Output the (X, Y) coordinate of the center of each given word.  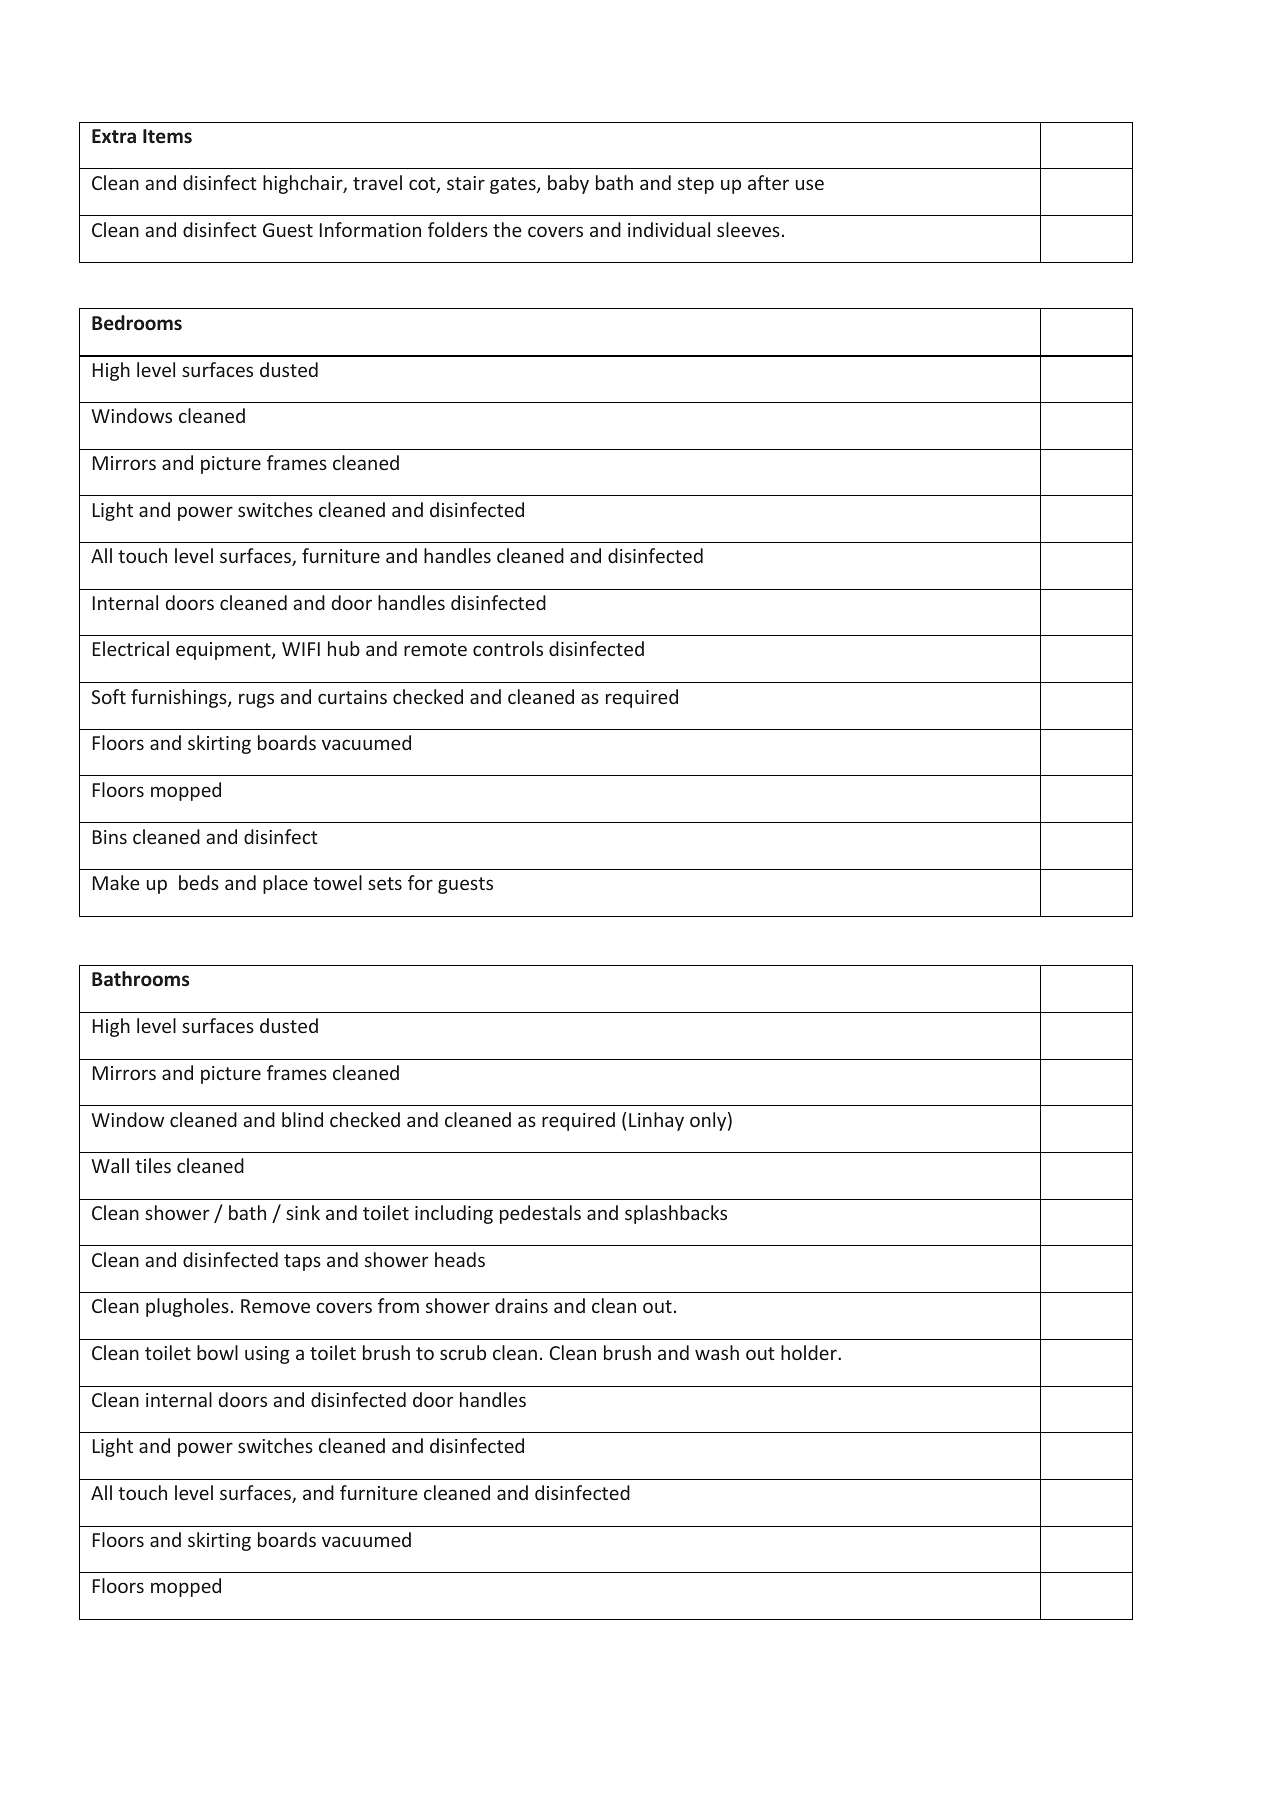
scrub (463, 1352)
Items (167, 136)
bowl (217, 1352)
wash (717, 1352)
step (696, 185)
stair (466, 183)
